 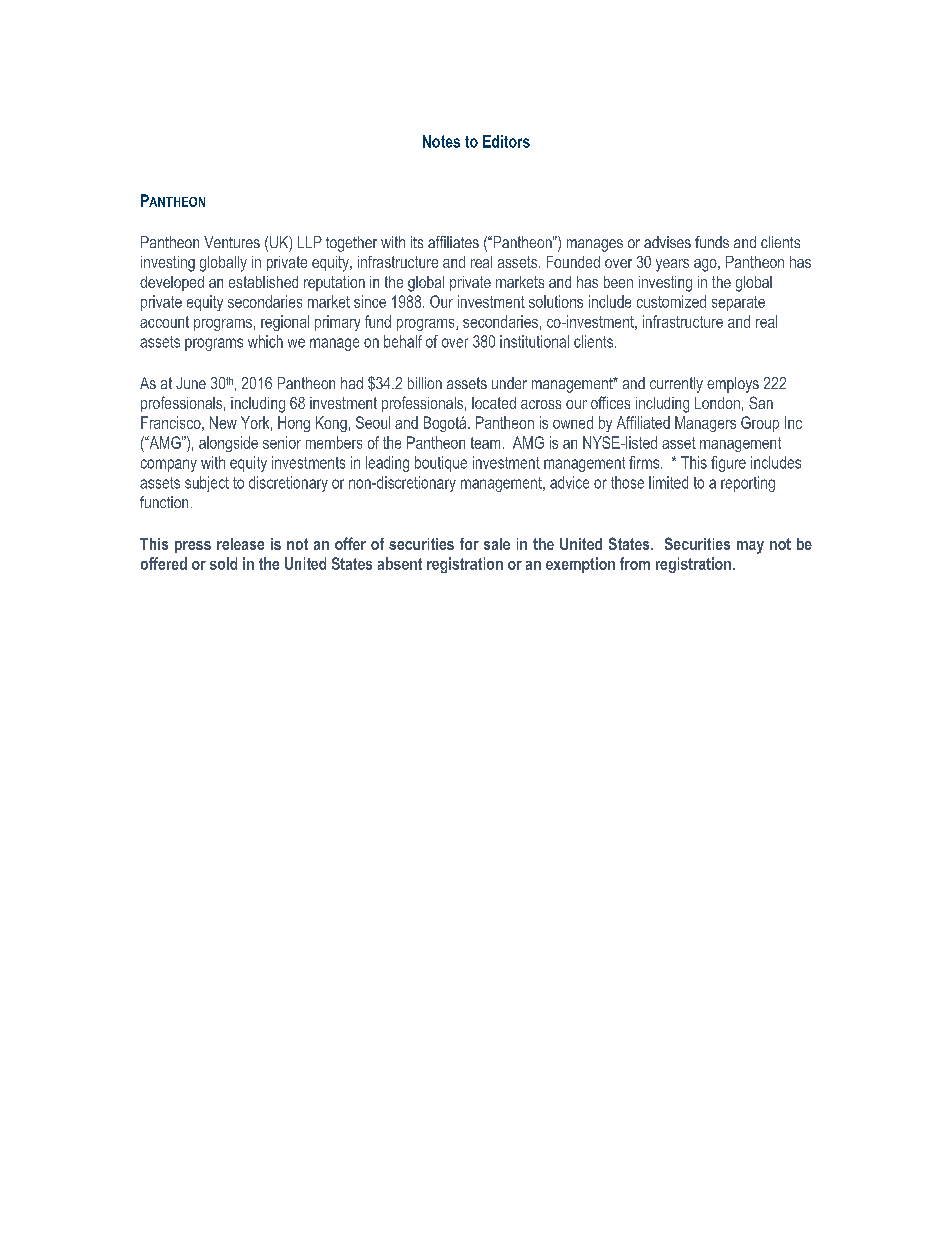 What do you see at coordinates (228, 444) in the screenshot?
I see `alongside` at bounding box center [228, 444].
